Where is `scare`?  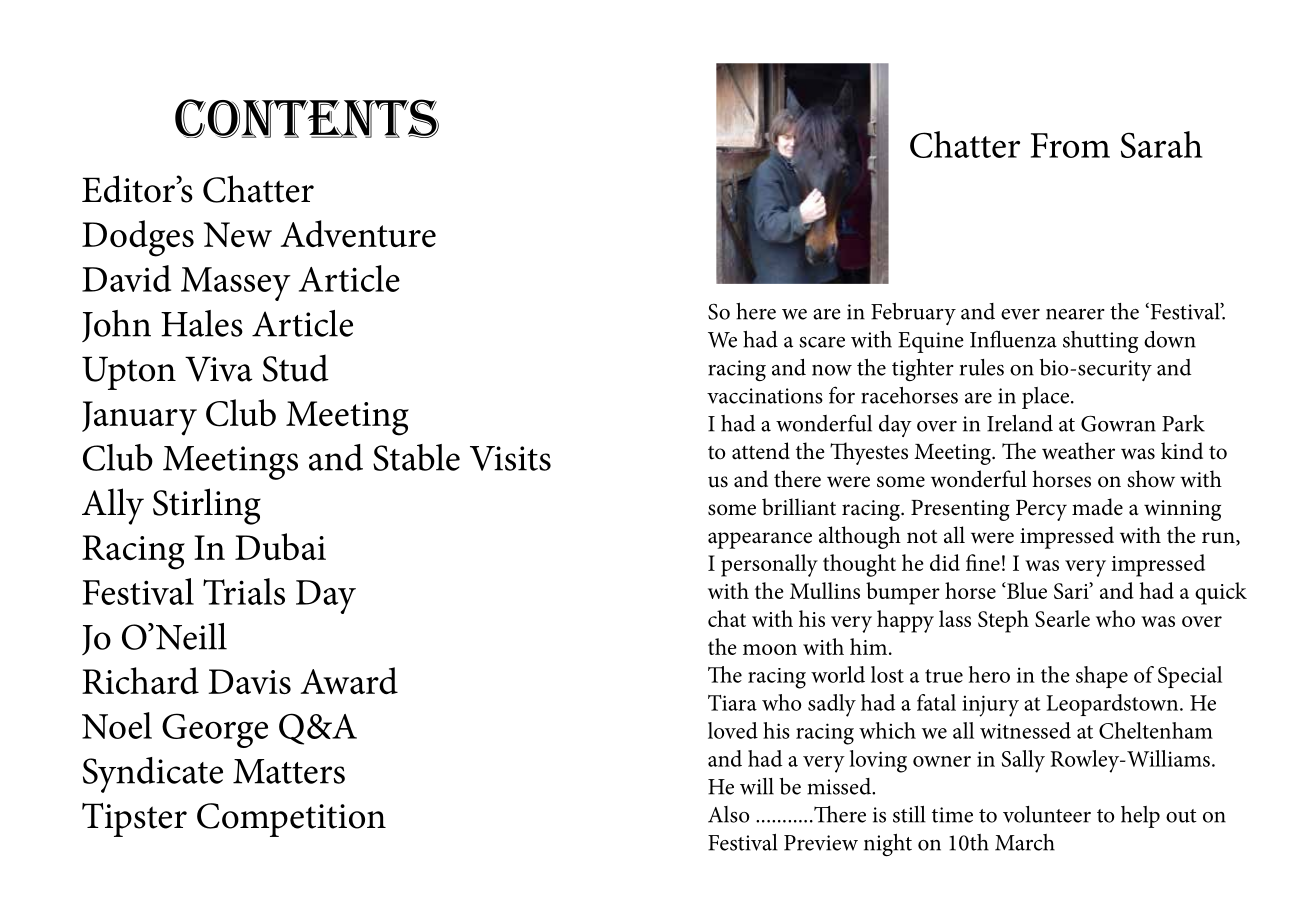
scare is located at coordinates (822, 342).
